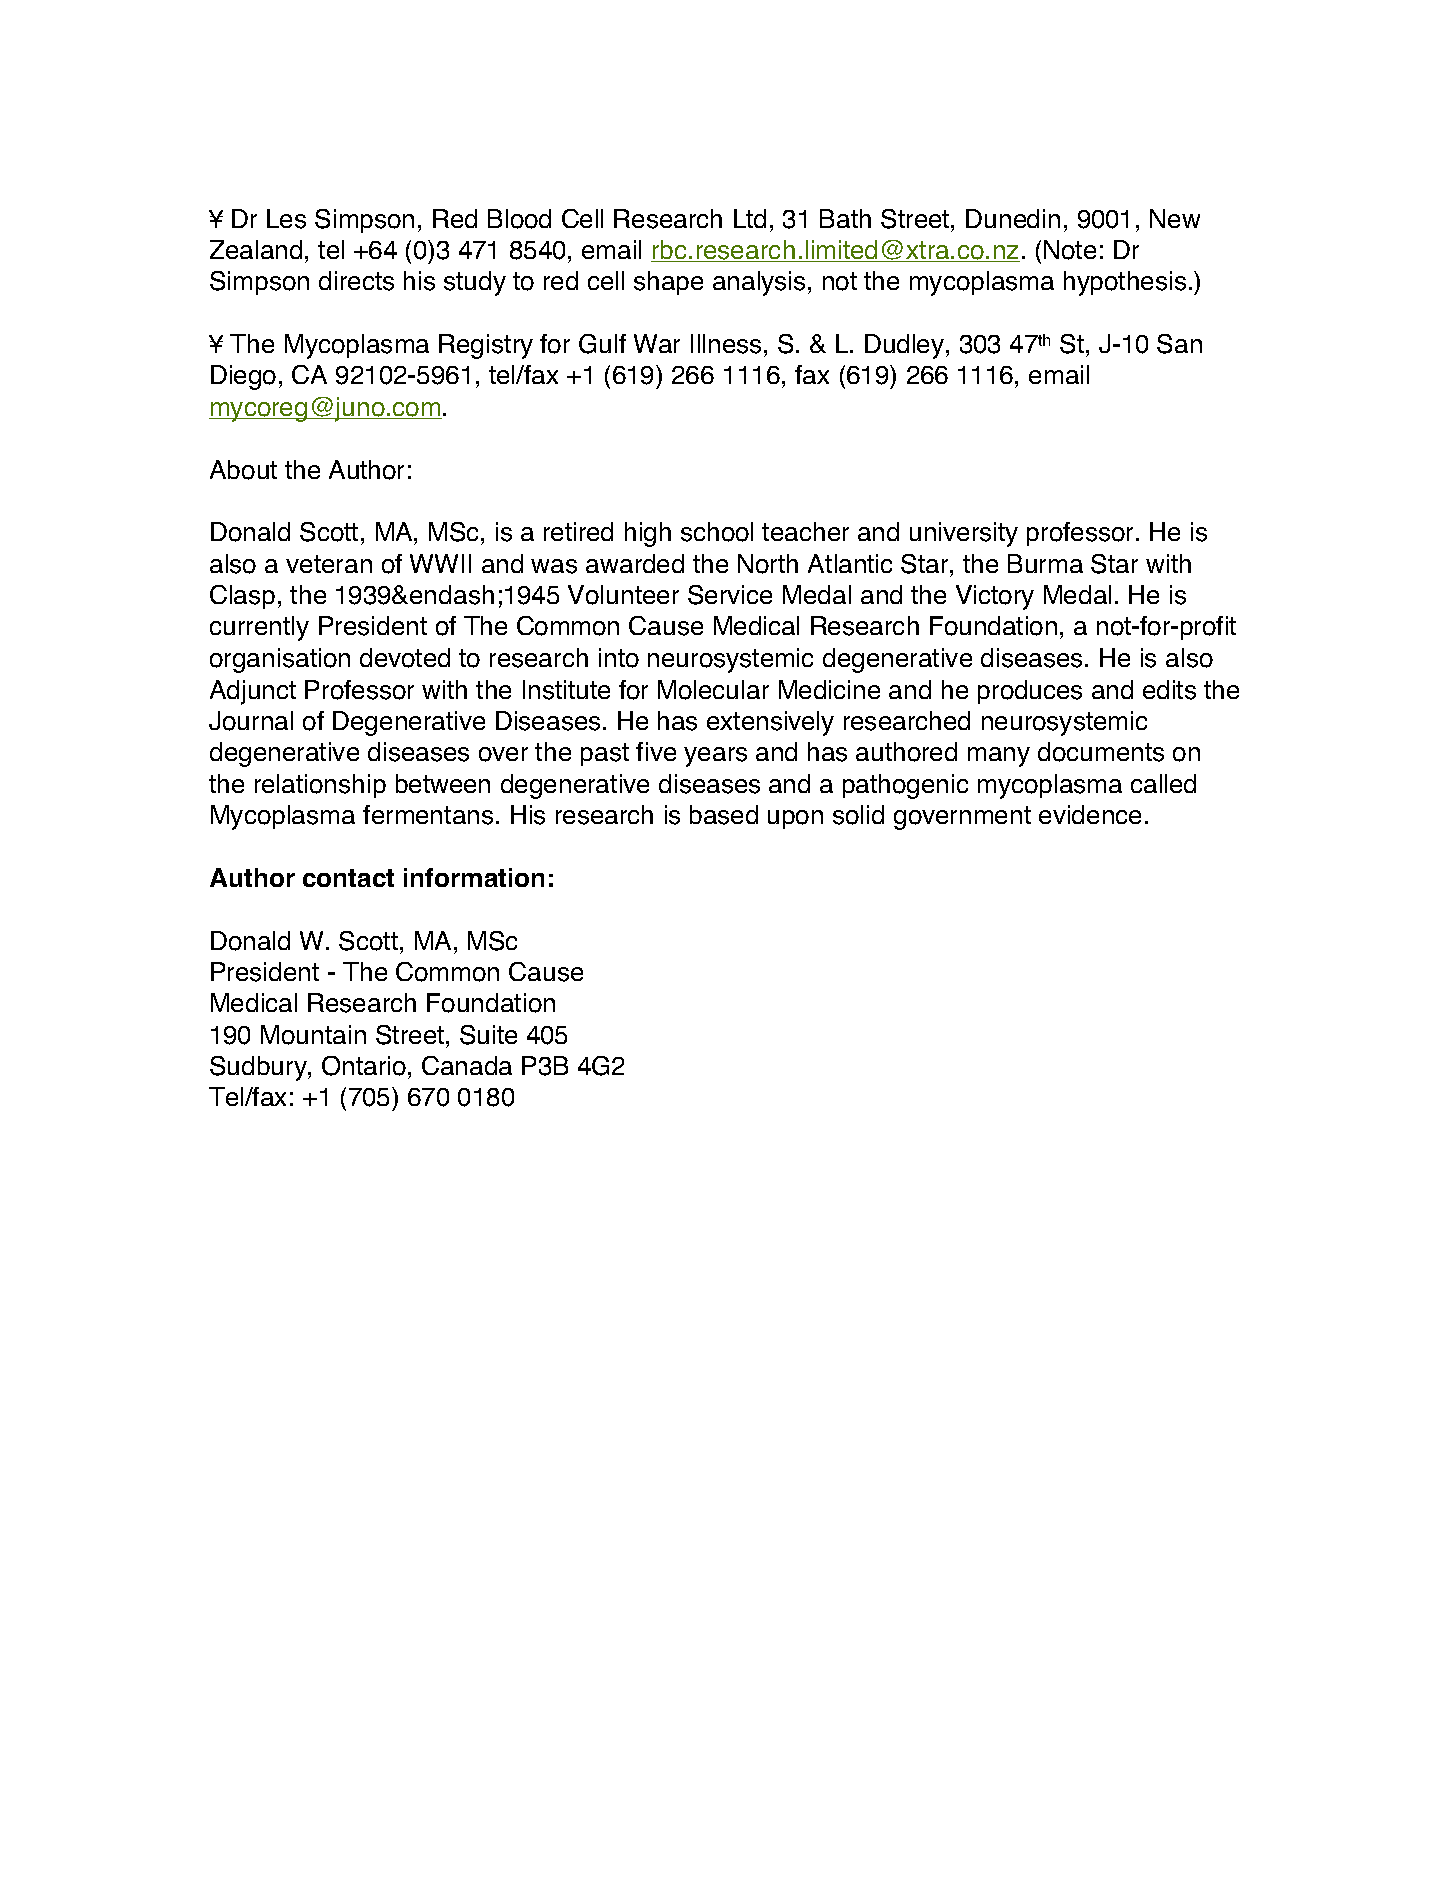  What do you see at coordinates (1070, 250) in the screenshot?
I see `Note` at bounding box center [1070, 250].
